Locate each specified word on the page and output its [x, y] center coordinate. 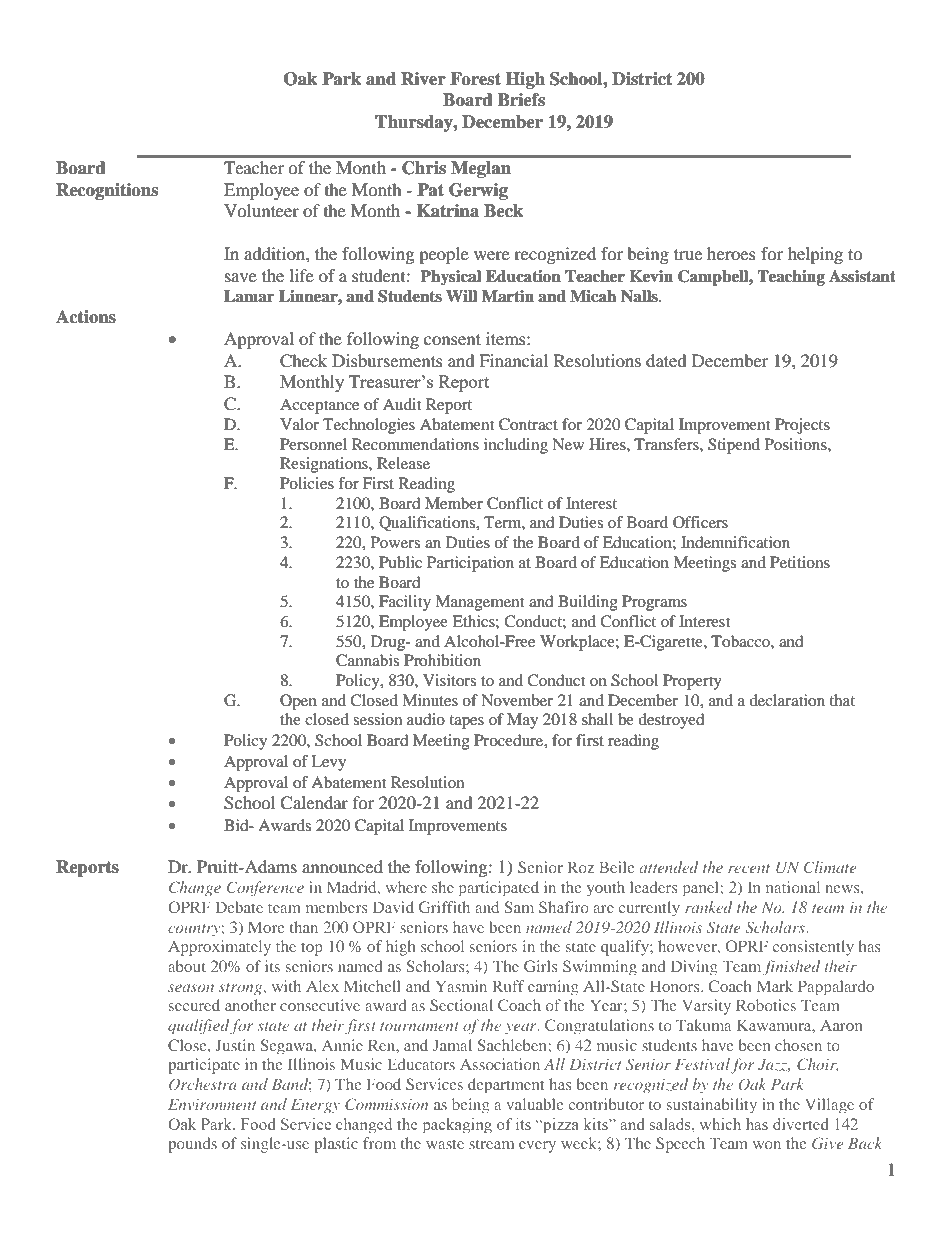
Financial [513, 360]
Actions [86, 317]
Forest [475, 79]
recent [749, 868]
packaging [457, 1125]
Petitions [800, 562]
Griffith [444, 907]
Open [298, 702]
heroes [731, 253]
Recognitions [107, 191]
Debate [239, 907]
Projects [802, 426]
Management [479, 603]
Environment [212, 1104]
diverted [800, 1124]
